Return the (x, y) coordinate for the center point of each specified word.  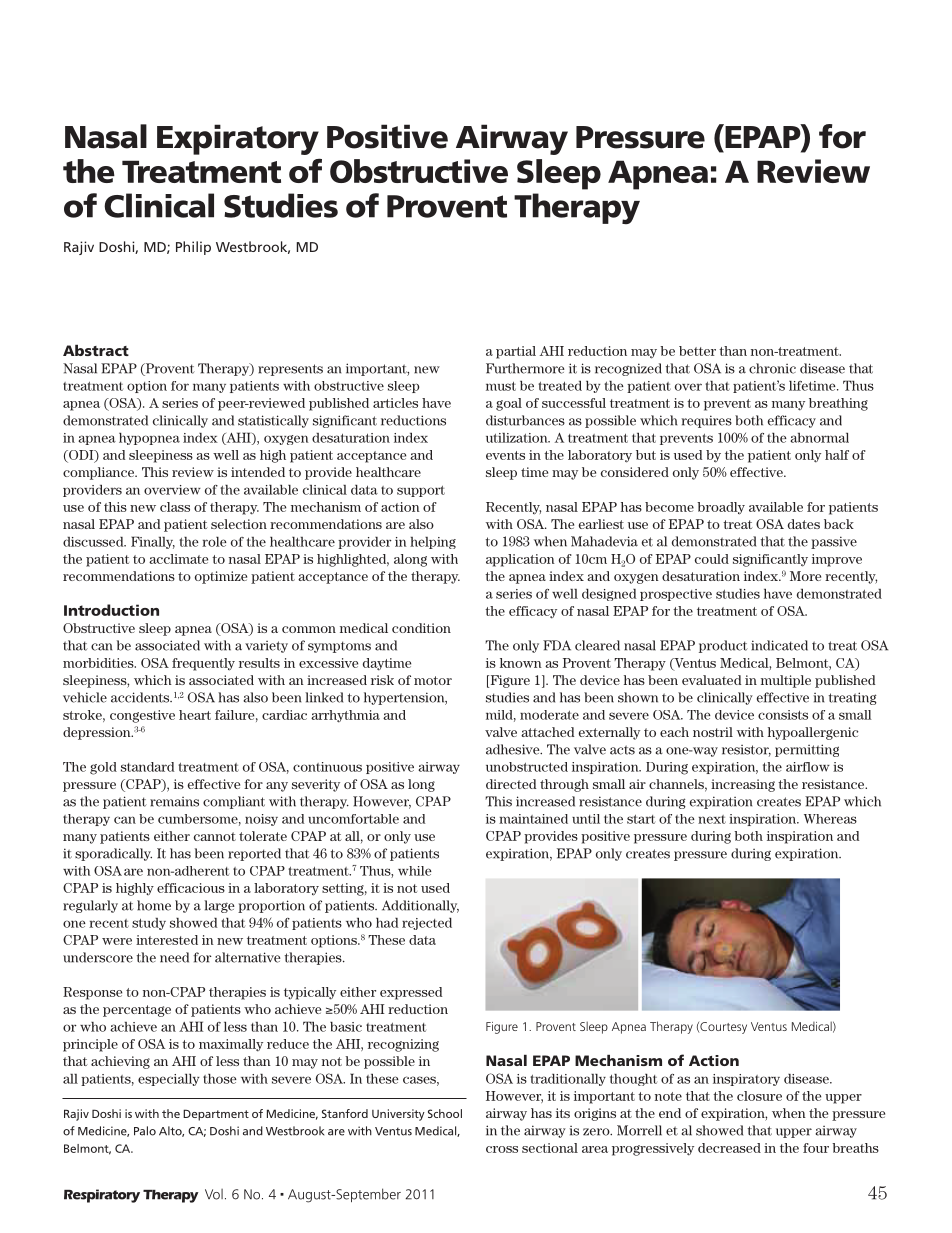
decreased (729, 1148)
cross (502, 1149)
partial (516, 352)
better (697, 351)
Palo (145, 1131)
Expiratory (238, 139)
